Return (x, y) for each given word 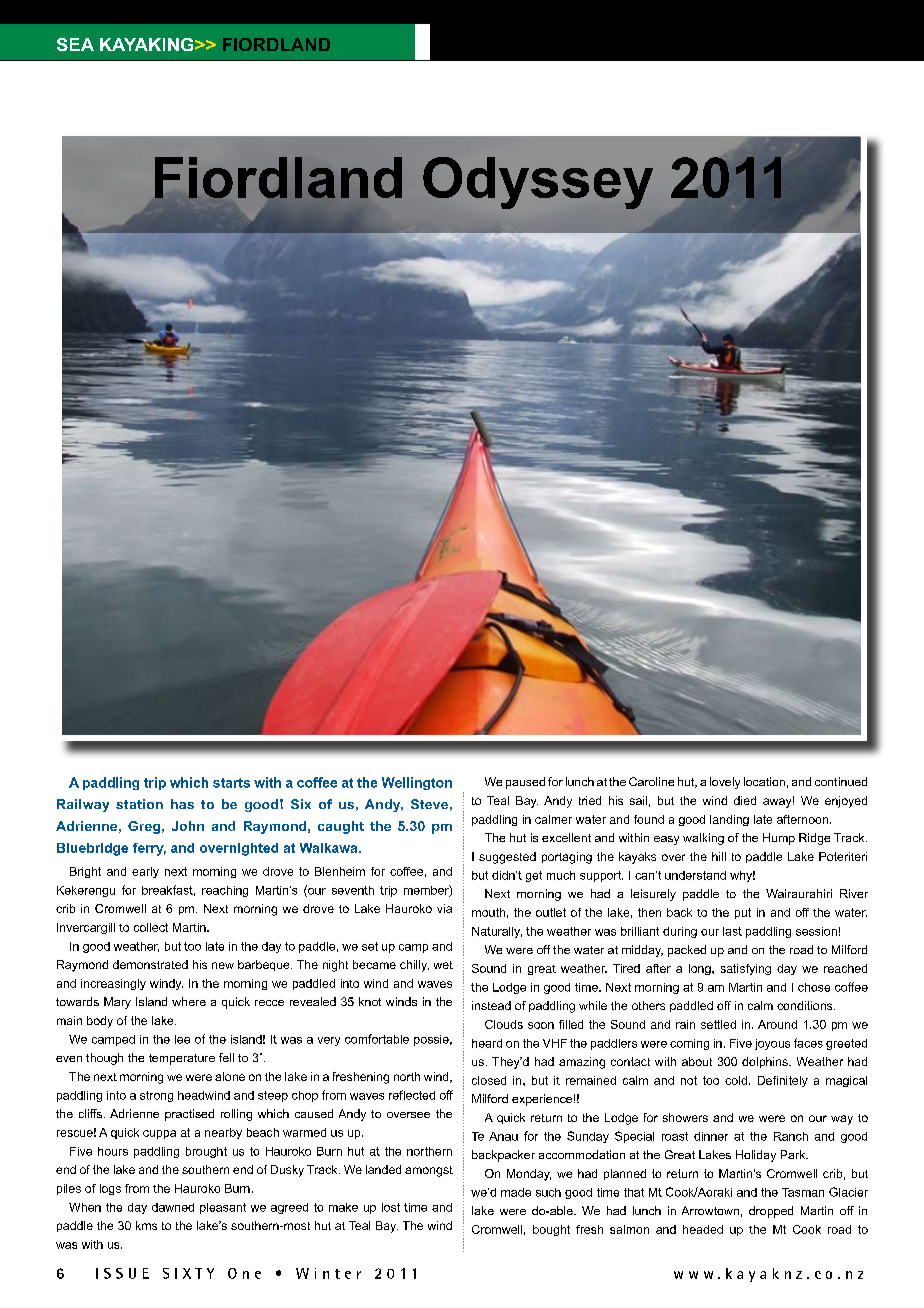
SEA (75, 44)
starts (231, 783)
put (743, 913)
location (764, 781)
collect (151, 927)
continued (841, 781)
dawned (173, 1207)
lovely (725, 783)
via (444, 908)
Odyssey (538, 183)
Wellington (417, 783)
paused (525, 783)
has (182, 804)
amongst (429, 1171)
